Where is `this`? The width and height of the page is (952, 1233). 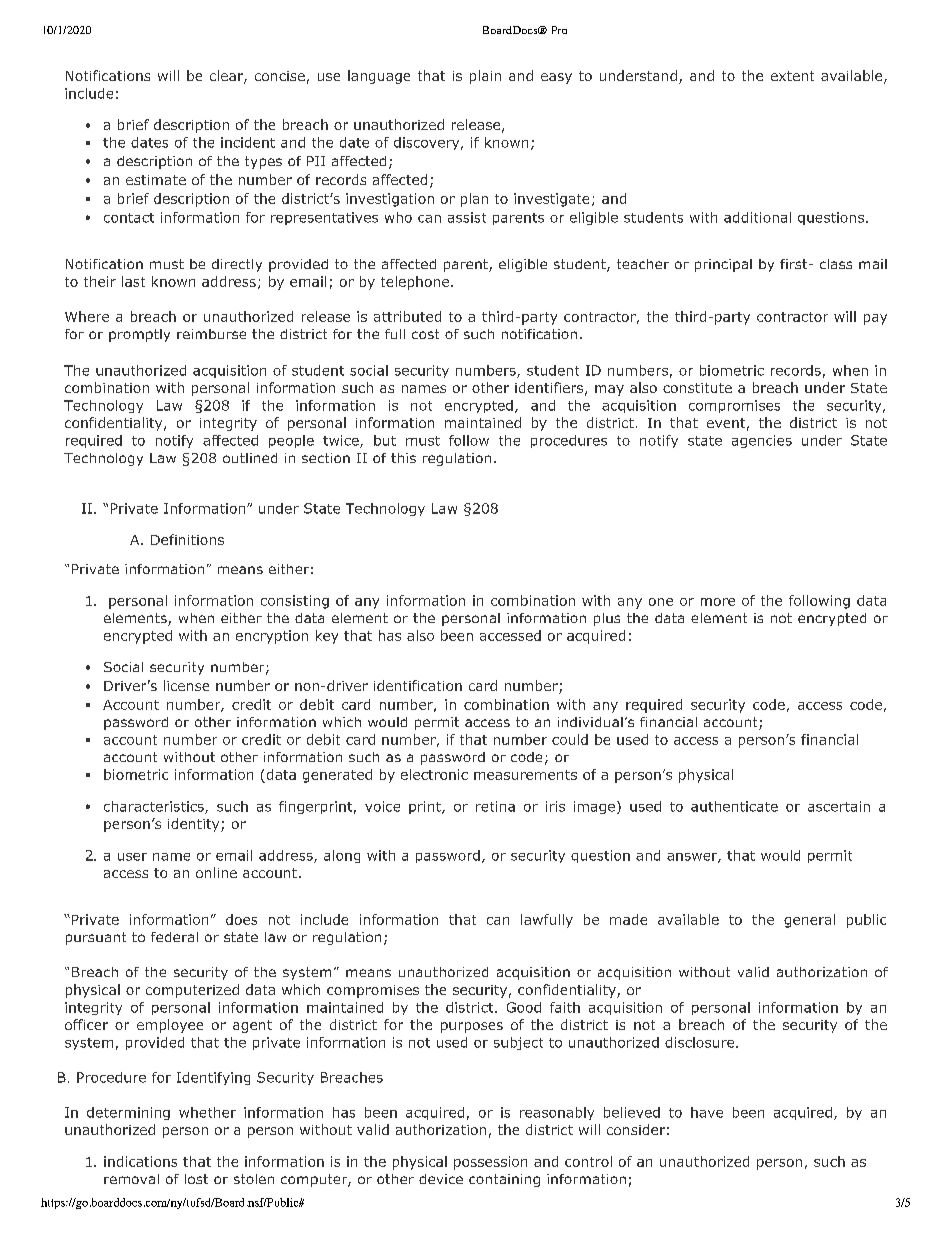 this is located at coordinates (403, 458).
